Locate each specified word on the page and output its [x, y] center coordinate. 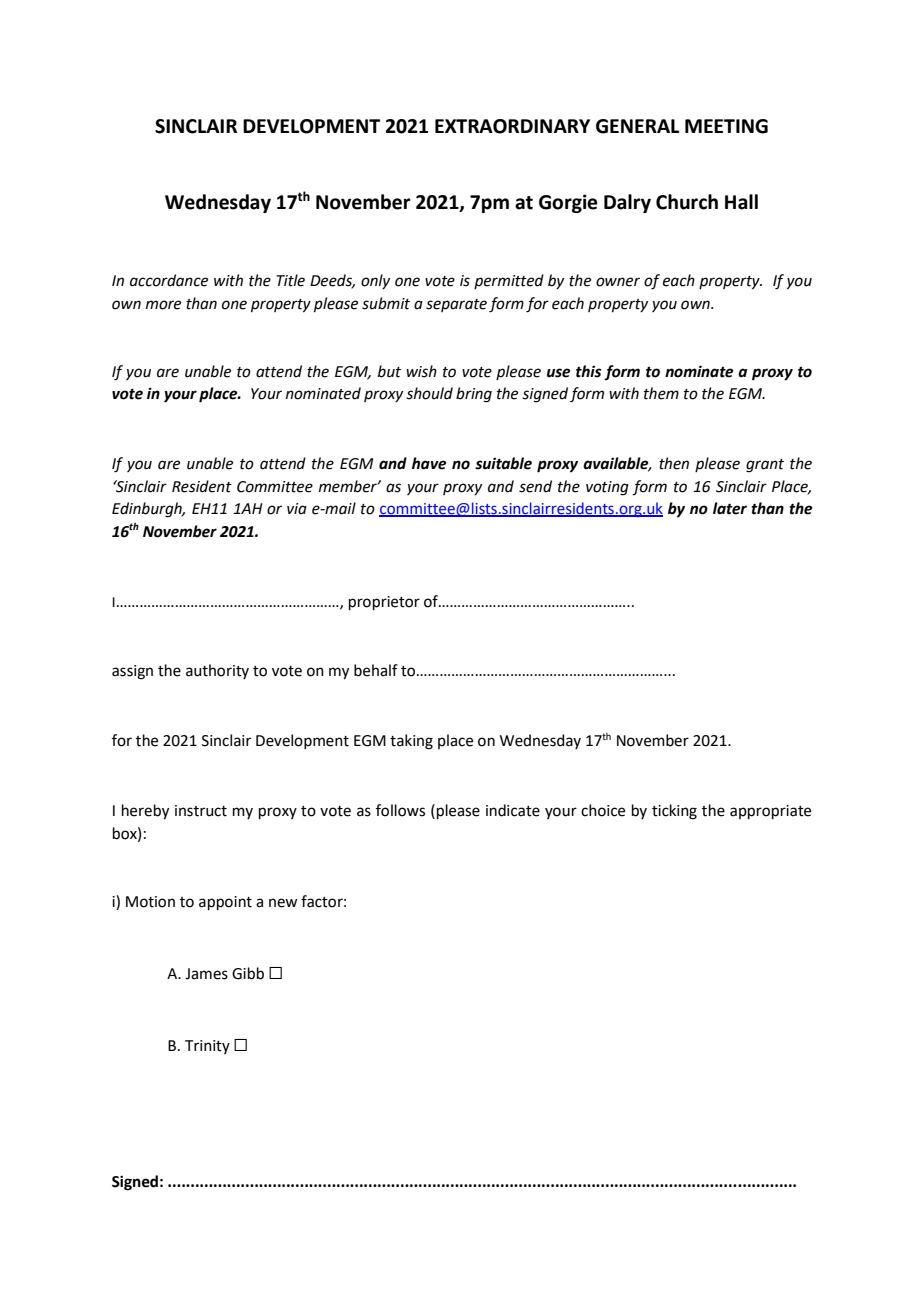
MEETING [726, 126]
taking [411, 742]
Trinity [207, 1047]
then [674, 463]
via [297, 509]
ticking [674, 812]
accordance [169, 280]
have [429, 463]
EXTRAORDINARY [512, 126]
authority [217, 671]
